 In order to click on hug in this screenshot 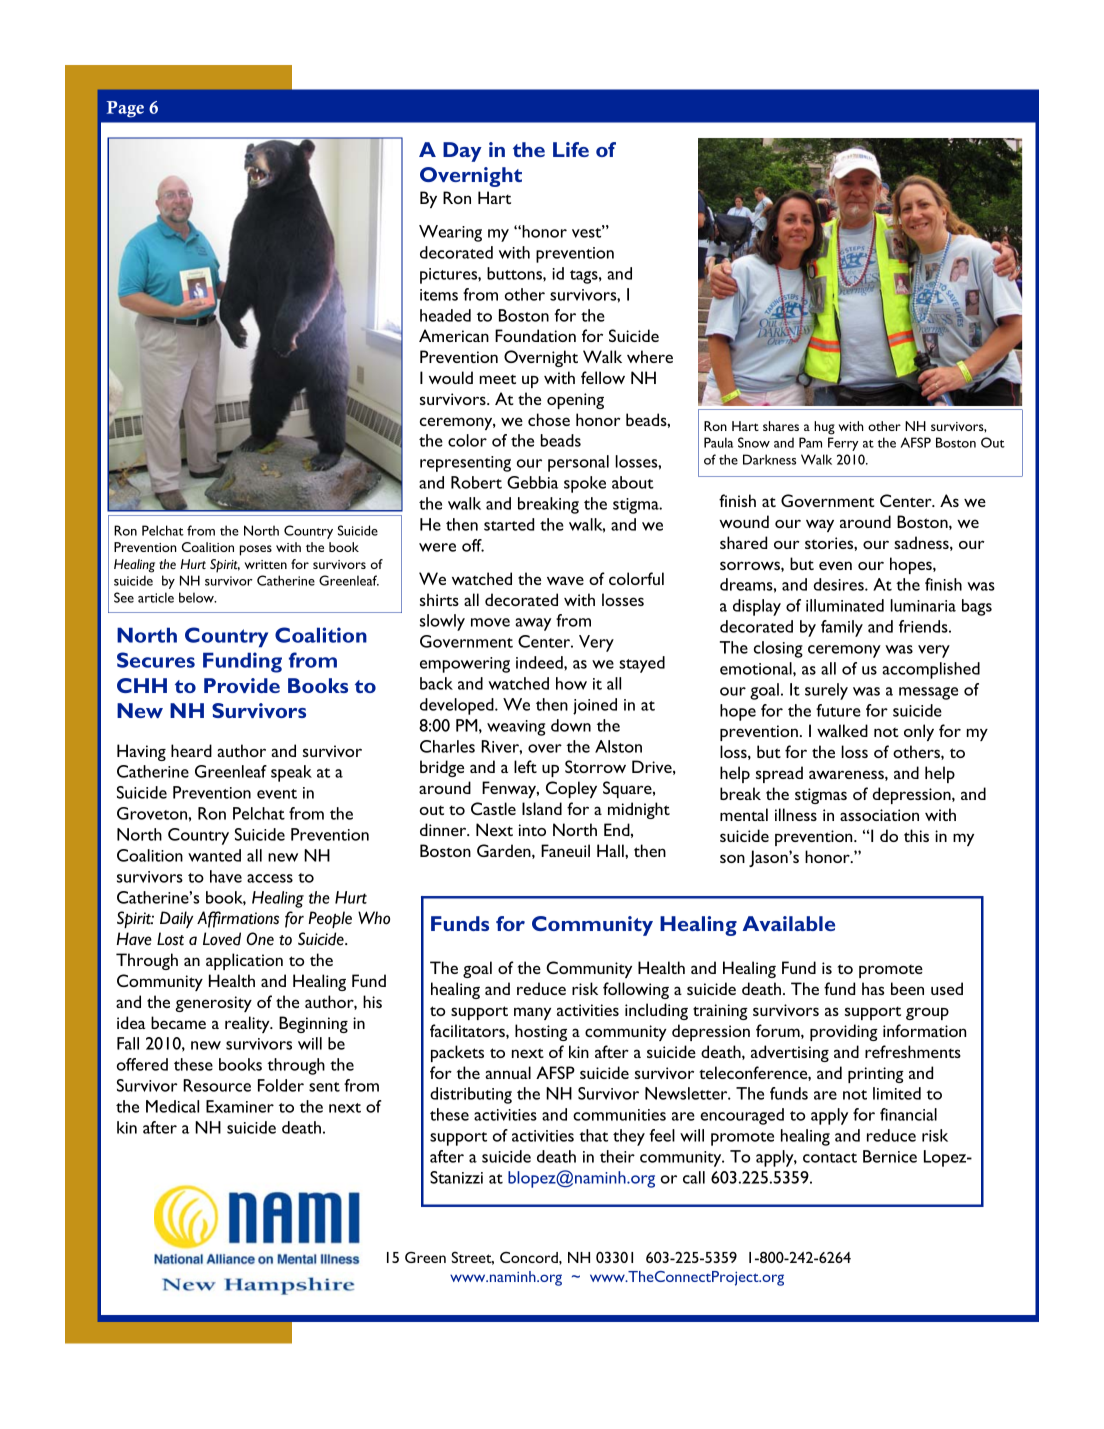, I will do `click(824, 428)`.
